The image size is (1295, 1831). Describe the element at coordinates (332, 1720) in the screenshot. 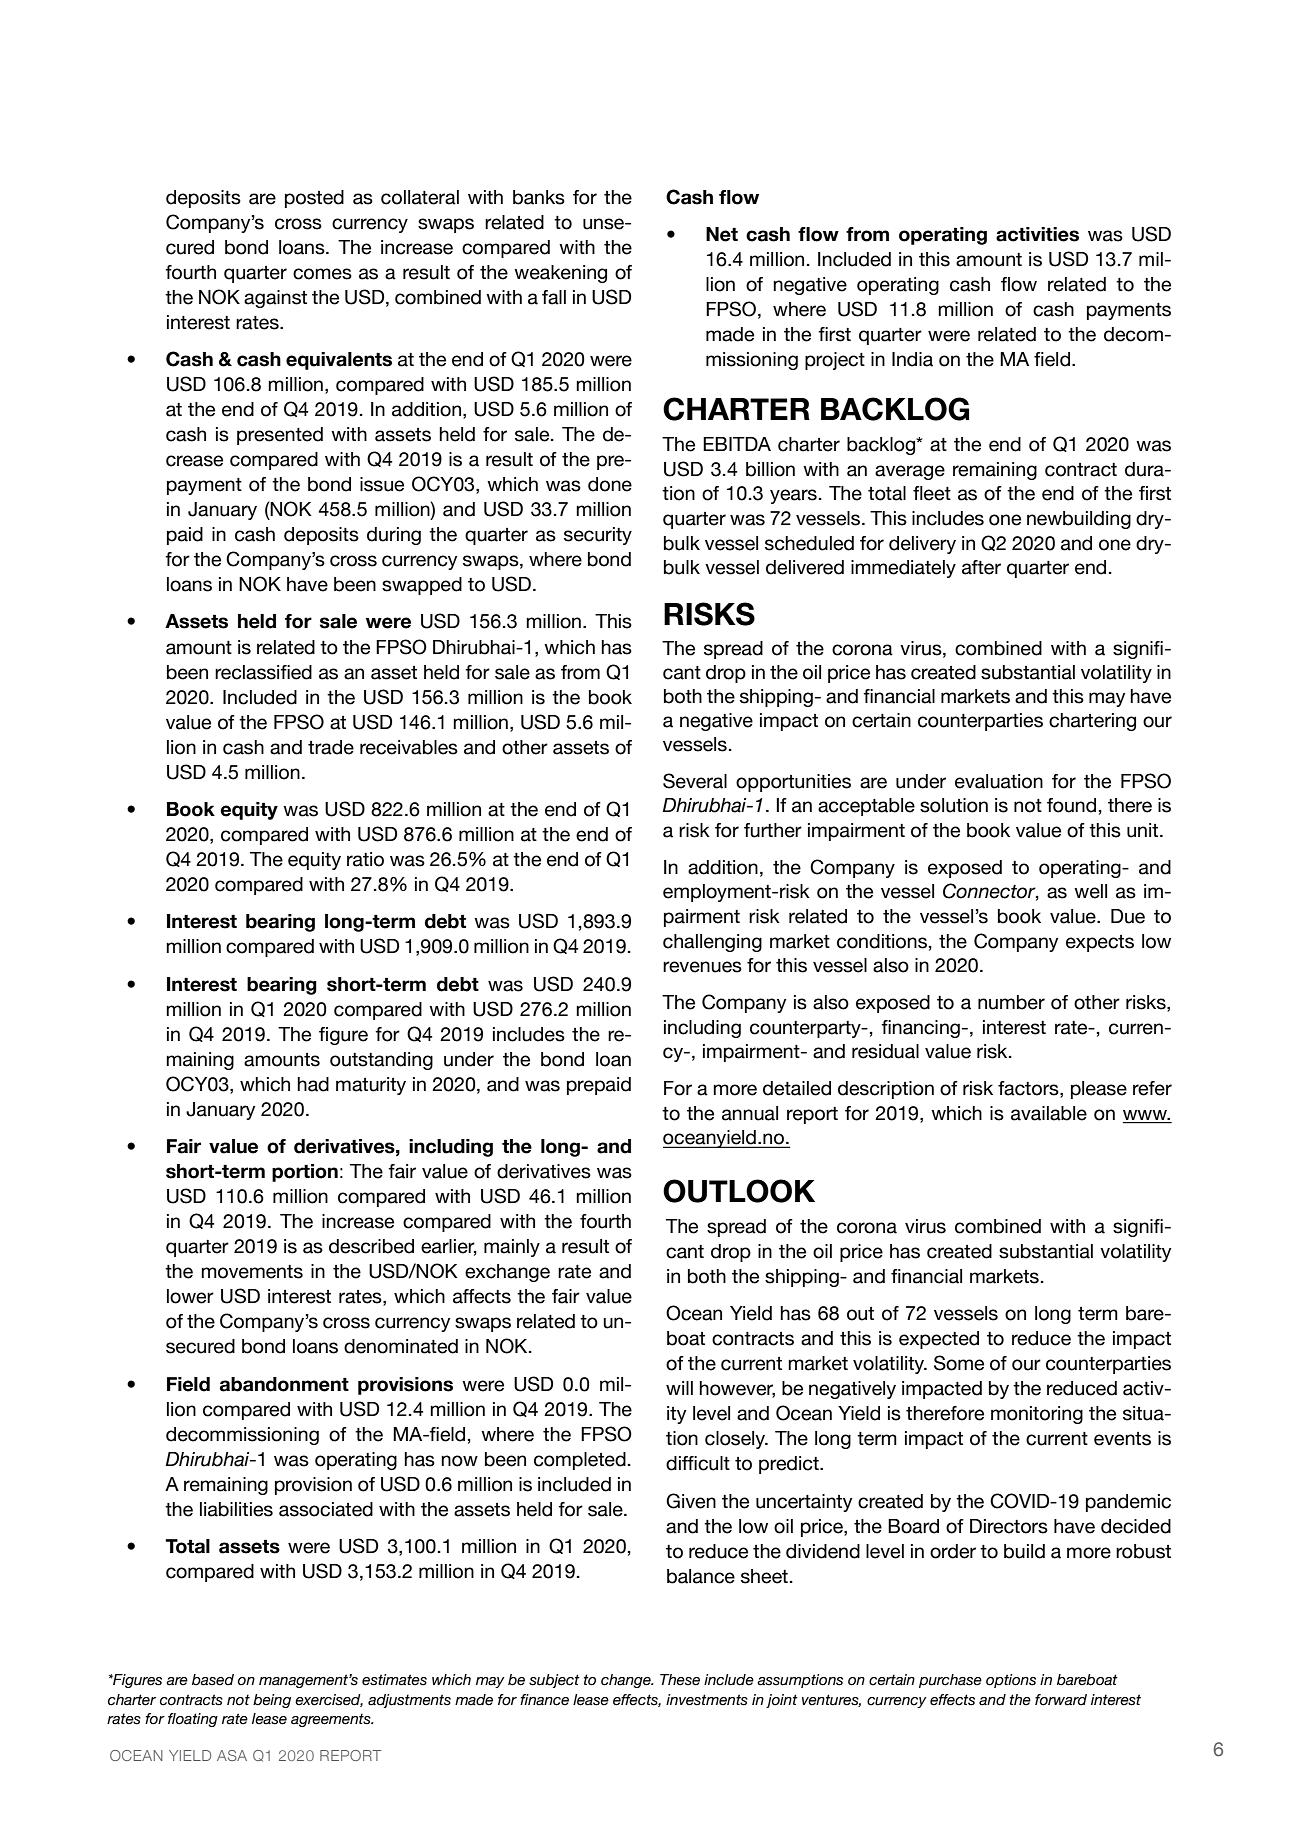

I see `agreements` at that location.
